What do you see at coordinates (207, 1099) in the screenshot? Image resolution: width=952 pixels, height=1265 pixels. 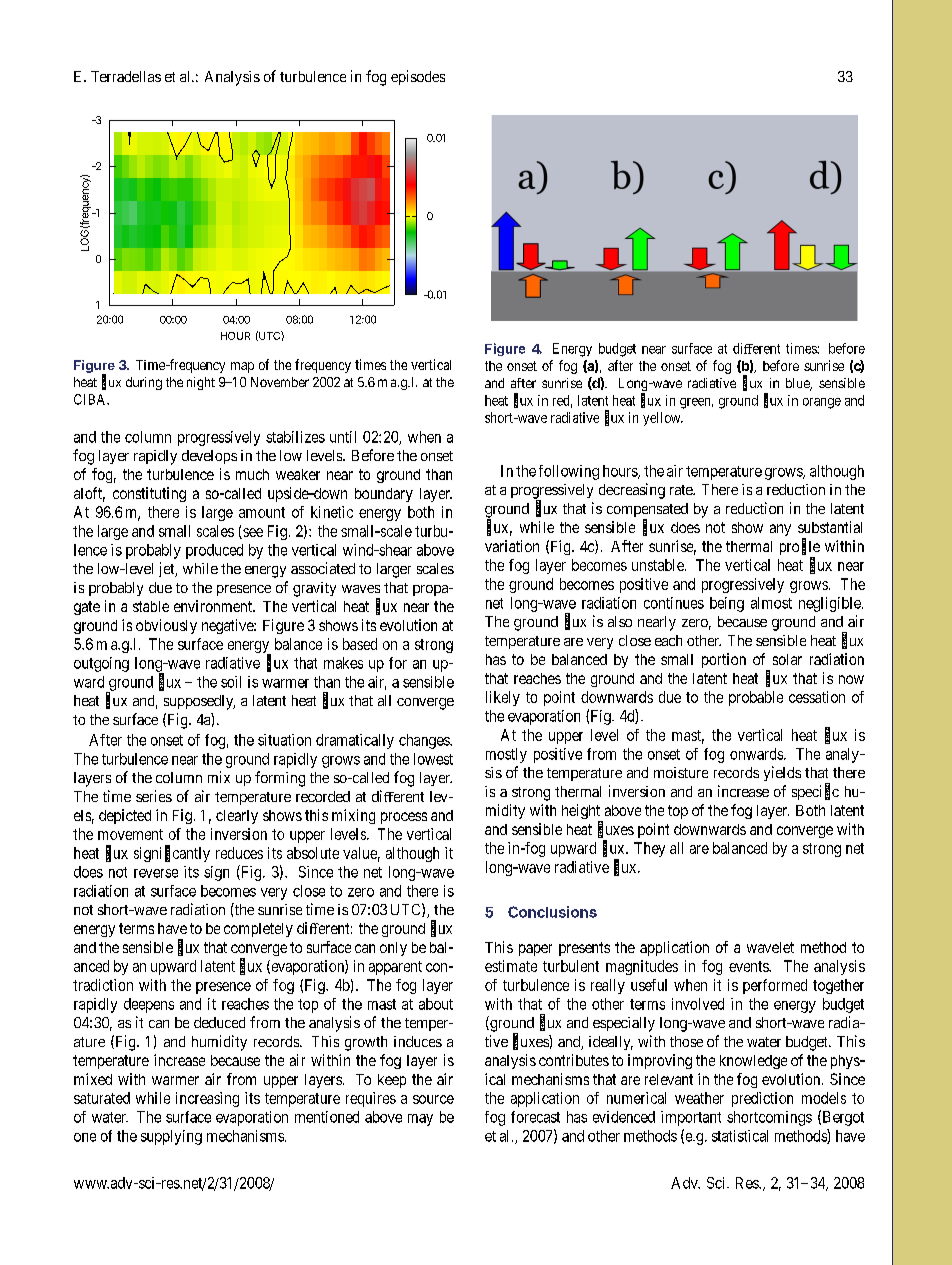 I see `increasing` at bounding box center [207, 1099].
